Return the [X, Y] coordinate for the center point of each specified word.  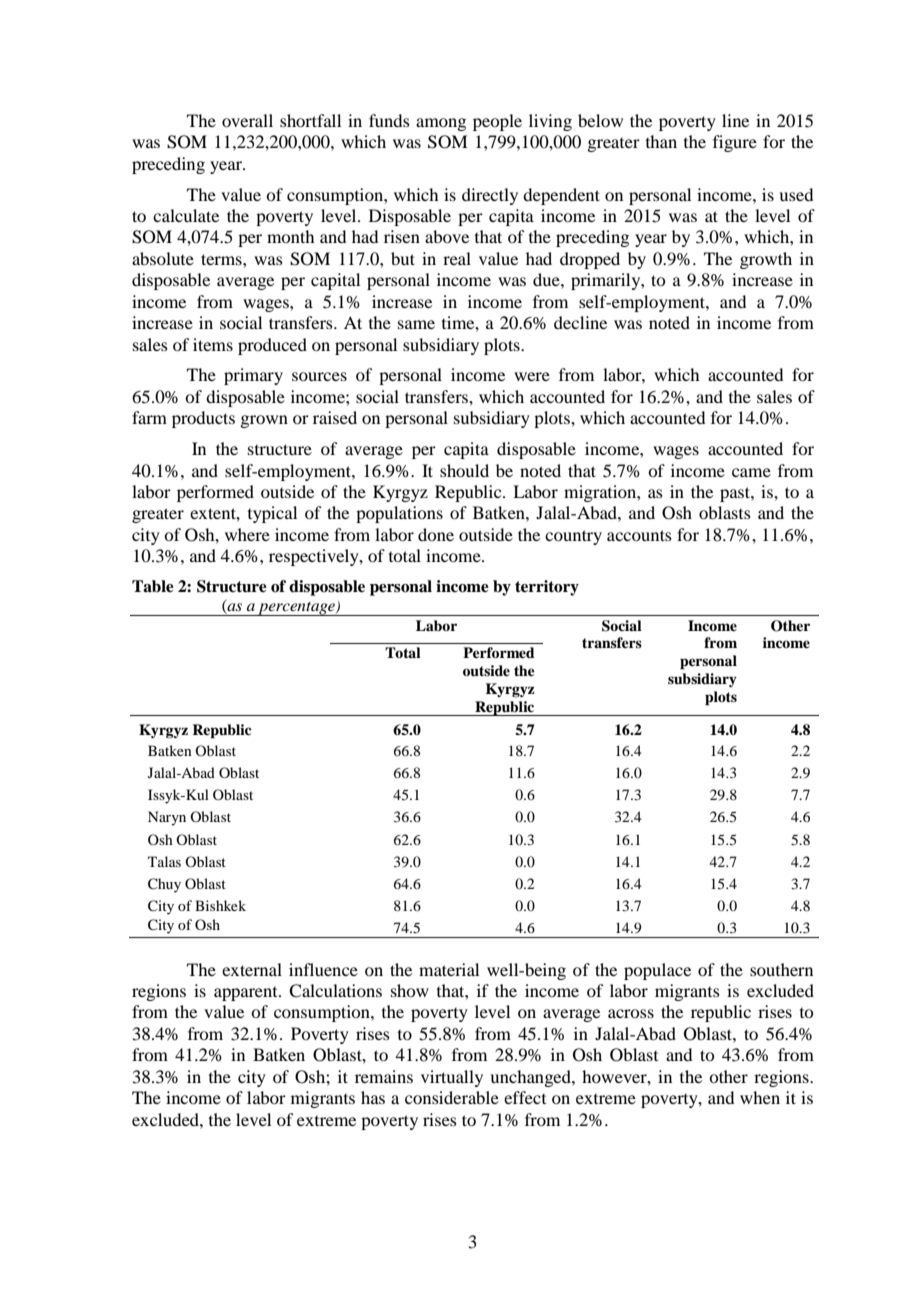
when [760, 1097]
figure [735, 143]
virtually [452, 1078]
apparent [247, 994]
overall [247, 120]
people [497, 122]
